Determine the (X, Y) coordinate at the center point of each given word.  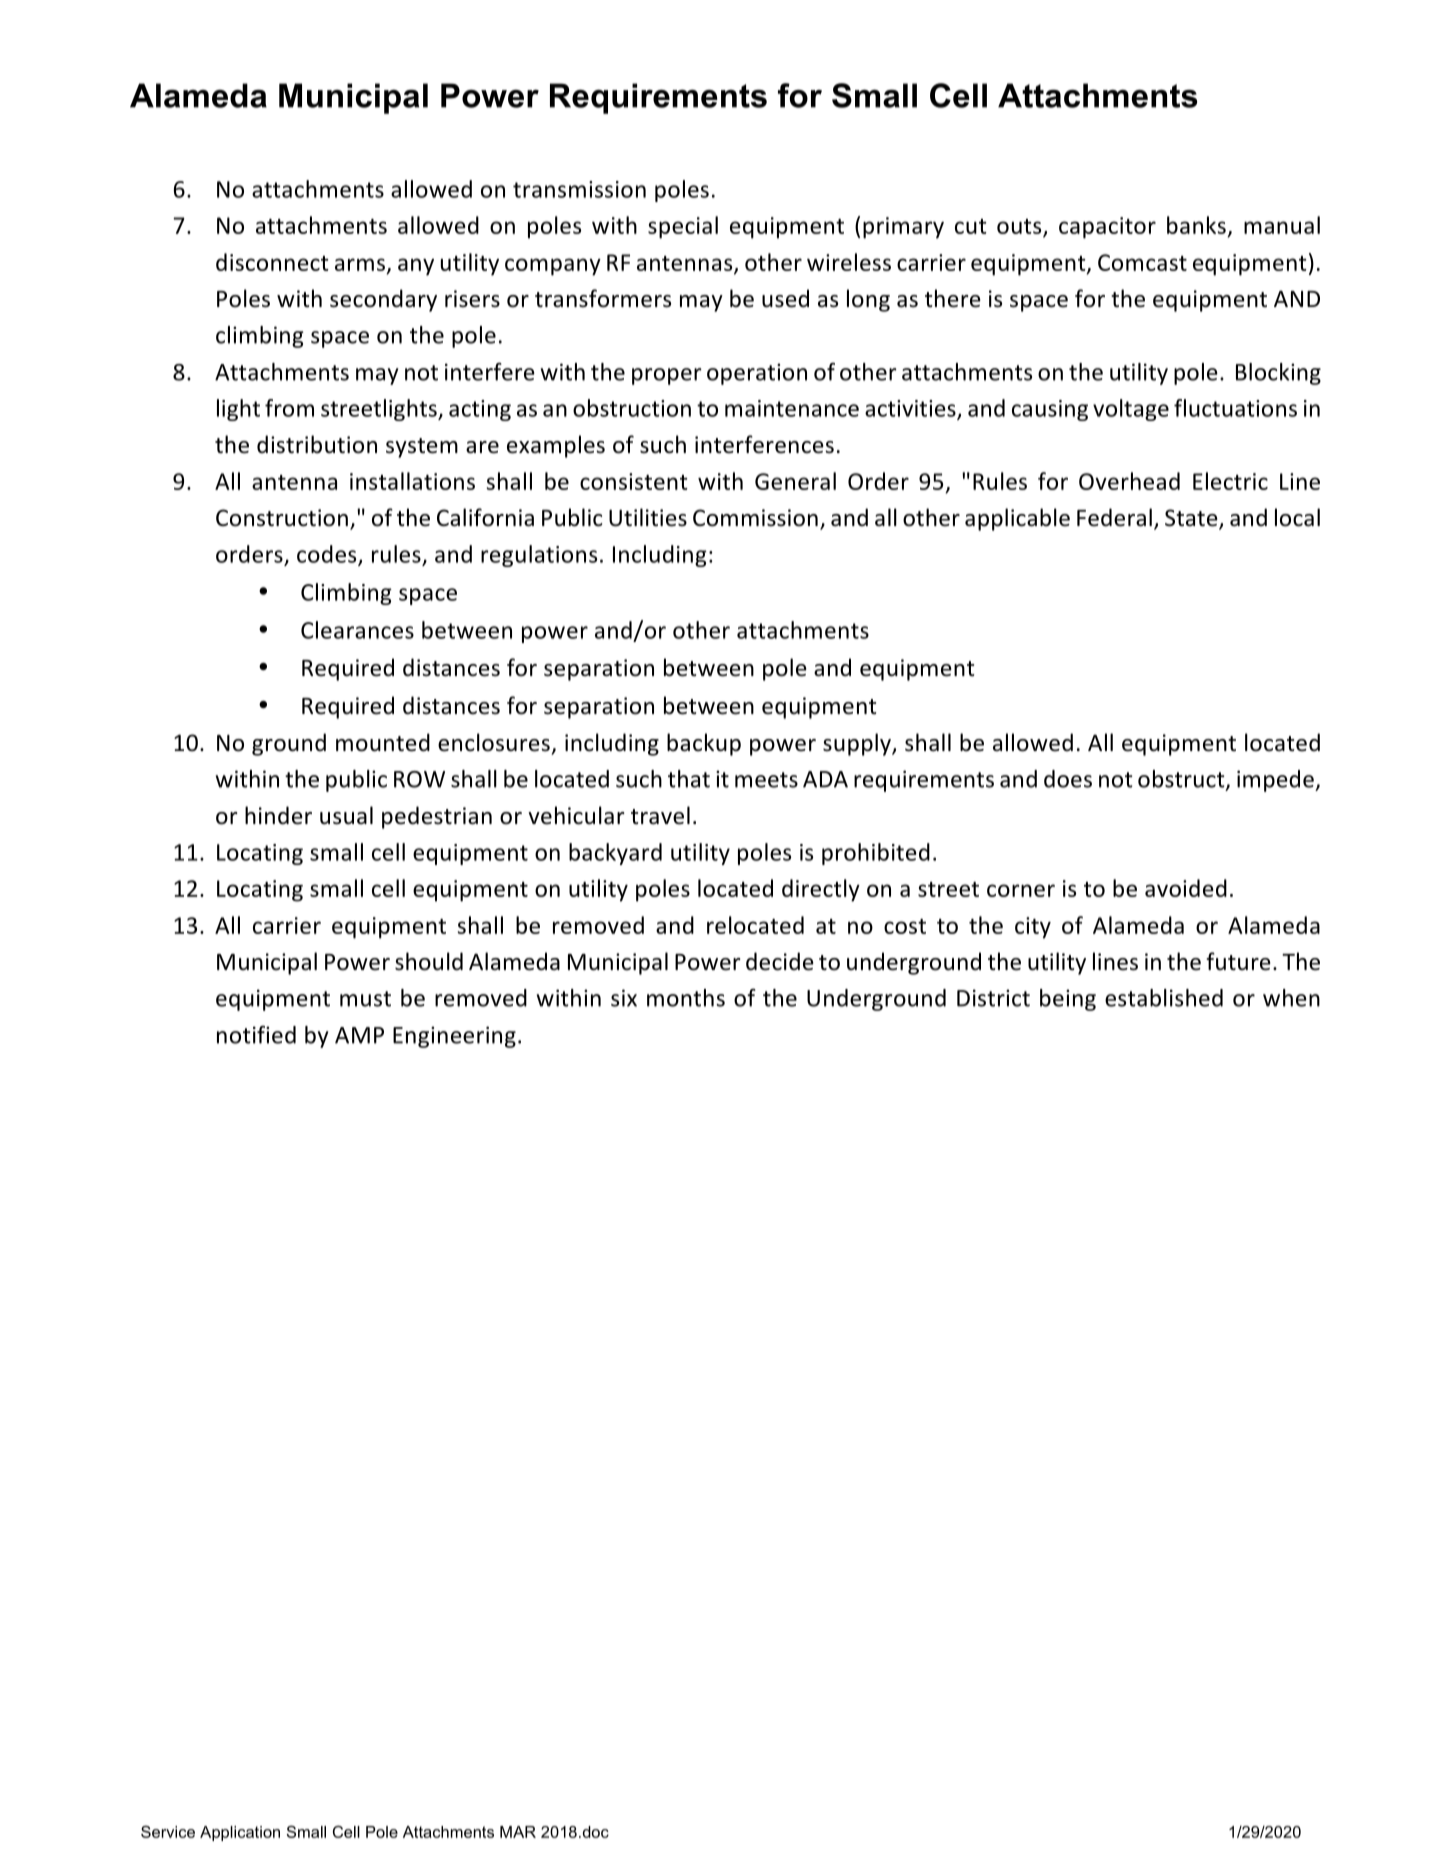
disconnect (272, 262)
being (1068, 1000)
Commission (755, 518)
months (686, 998)
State (1192, 519)
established (1164, 998)
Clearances (357, 630)
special (683, 227)
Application (240, 1833)
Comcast (1142, 262)
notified (256, 1035)
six (624, 998)
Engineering (454, 1037)
